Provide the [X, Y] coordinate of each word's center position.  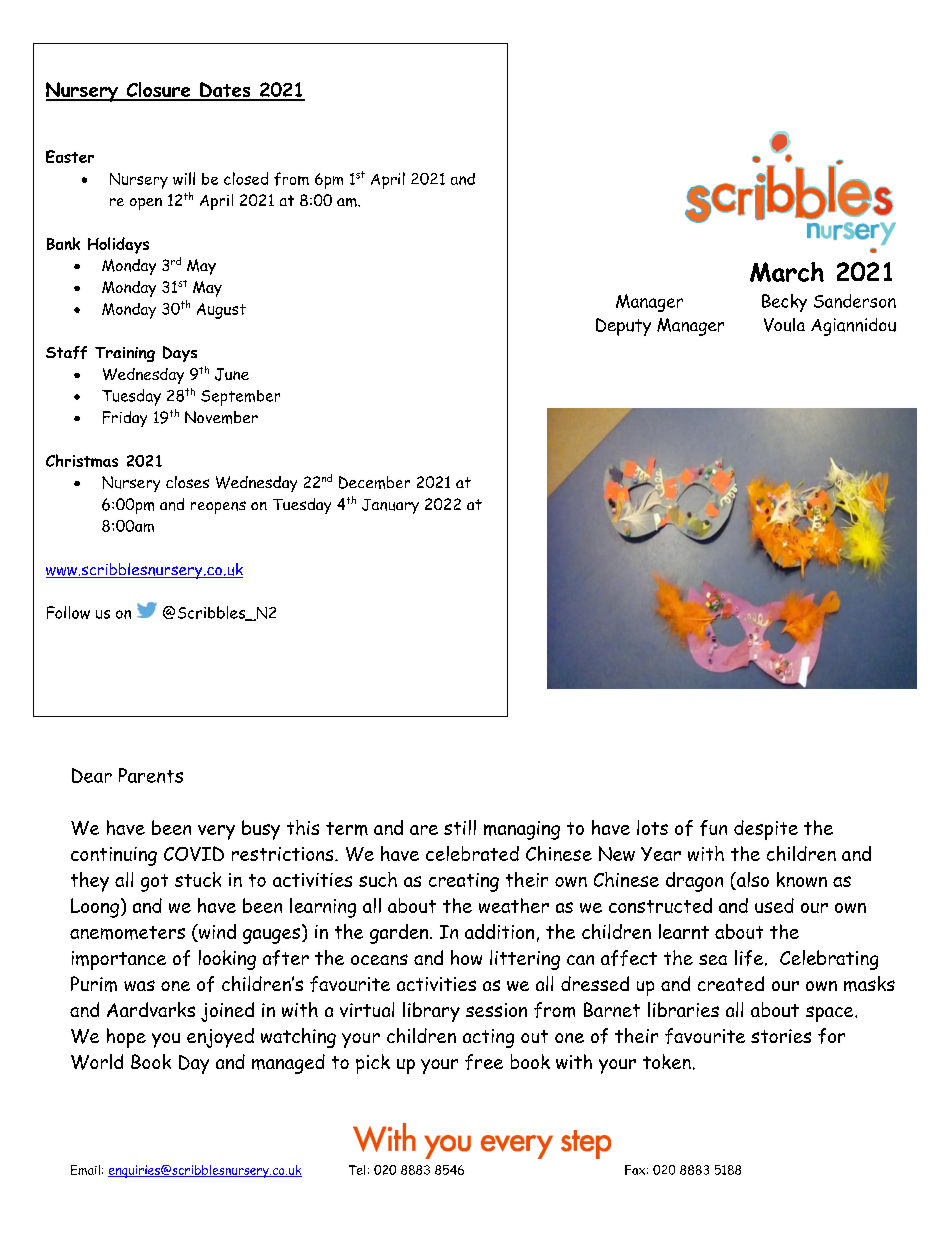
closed [246, 178]
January [390, 506]
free [484, 1062]
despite [766, 830]
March [787, 272]
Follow [68, 612]
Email [85, 1170]
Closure [158, 91]
